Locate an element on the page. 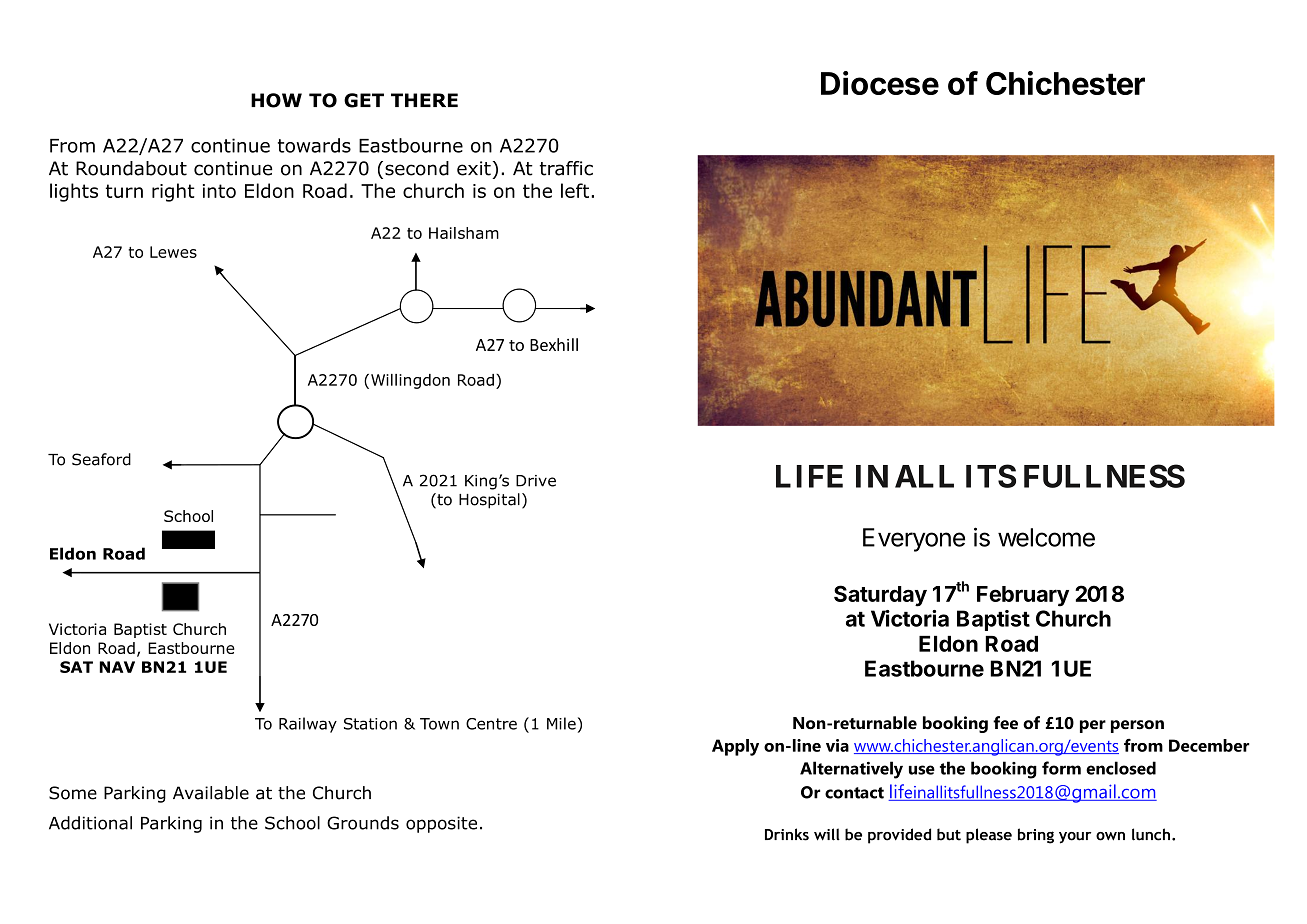 This document has width=1307, height=924. welcome is located at coordinates (1046, 537).
